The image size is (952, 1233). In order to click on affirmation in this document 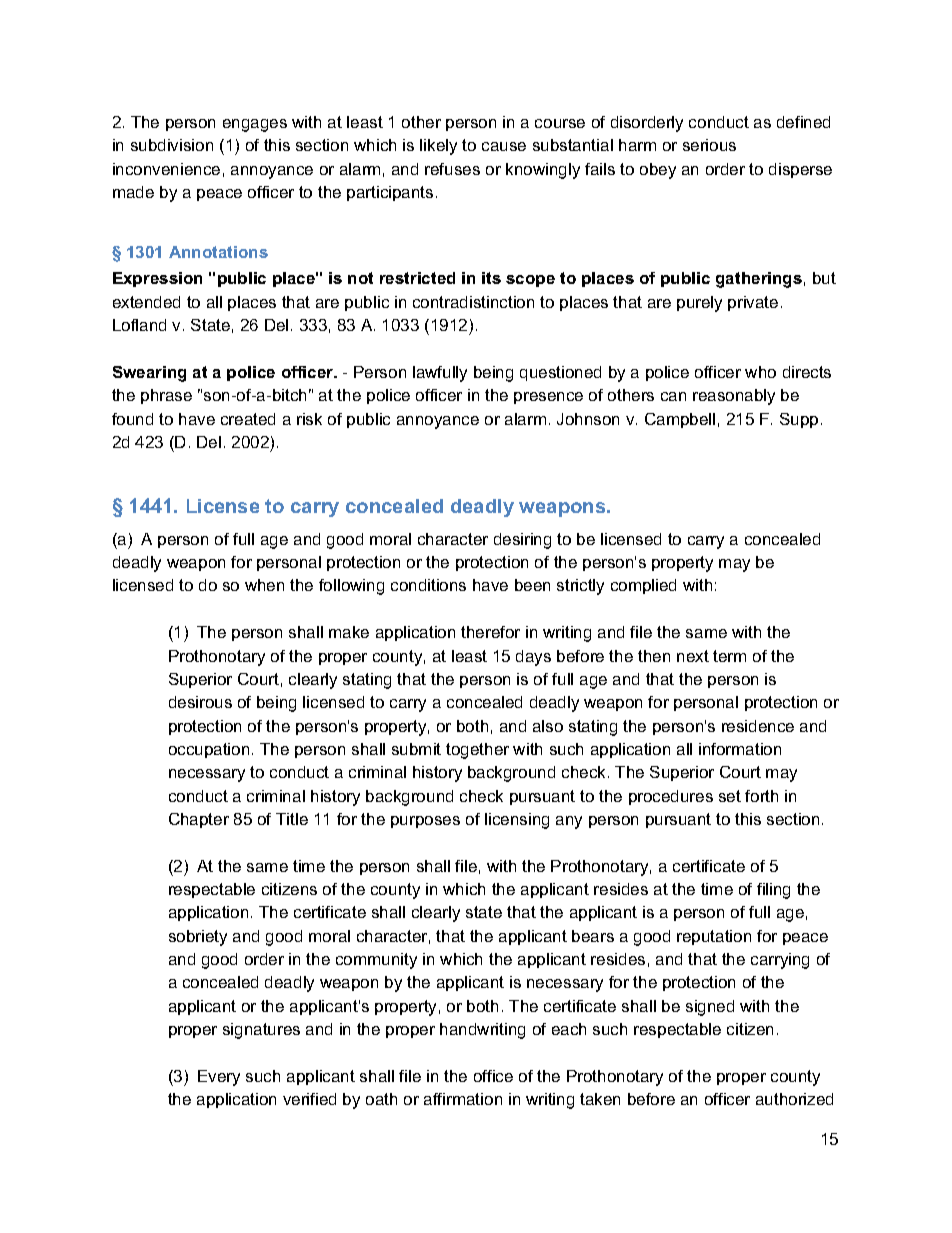, I will do `click(463, 1099)`.
